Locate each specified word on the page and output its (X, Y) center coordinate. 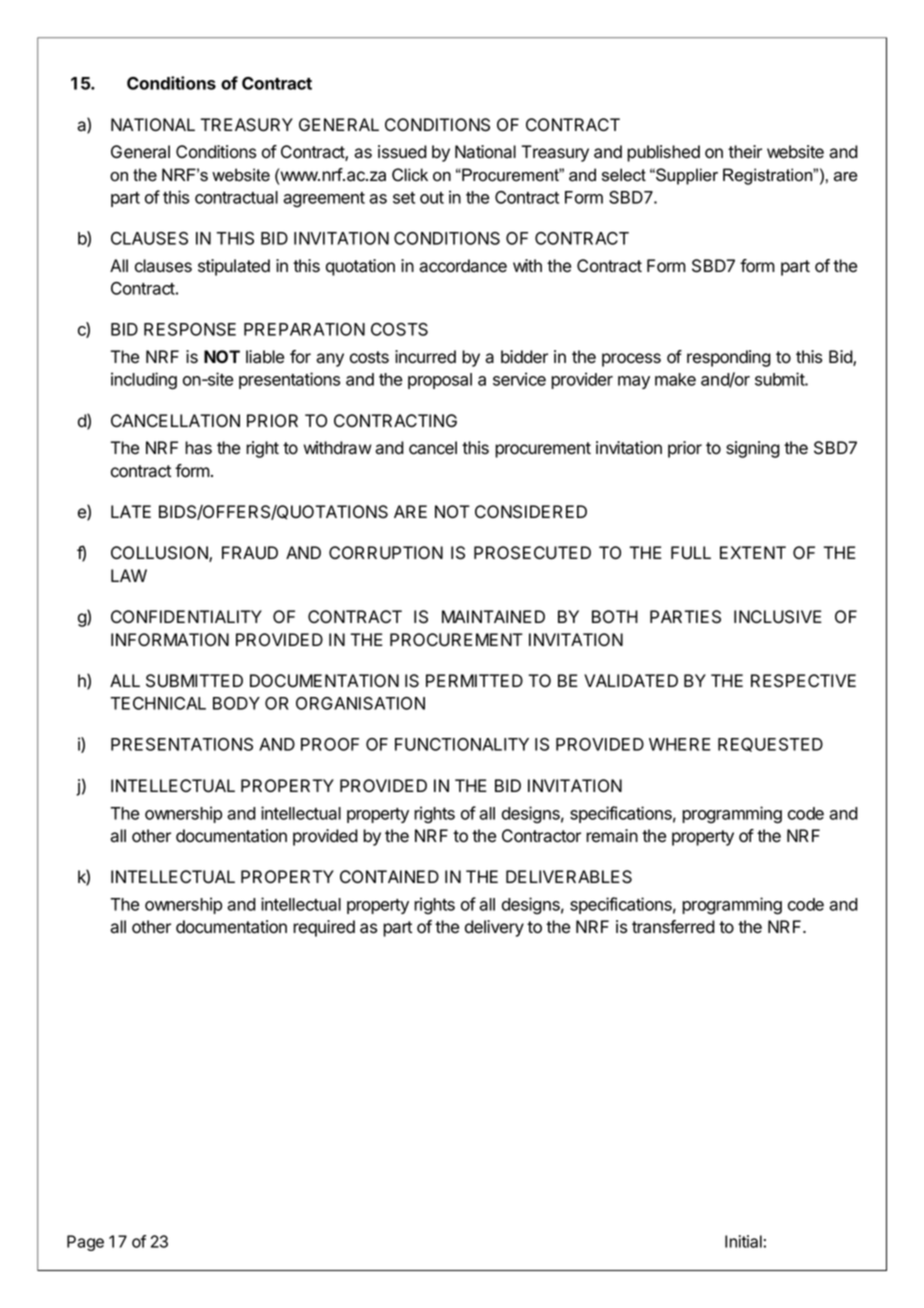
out (432, 198)
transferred (673, 927)
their (745, 152)
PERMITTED (474, 680)
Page (85, 1243)
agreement (324, 200)
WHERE (680, 744)
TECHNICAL (158, 703)
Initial (744, 1241)
